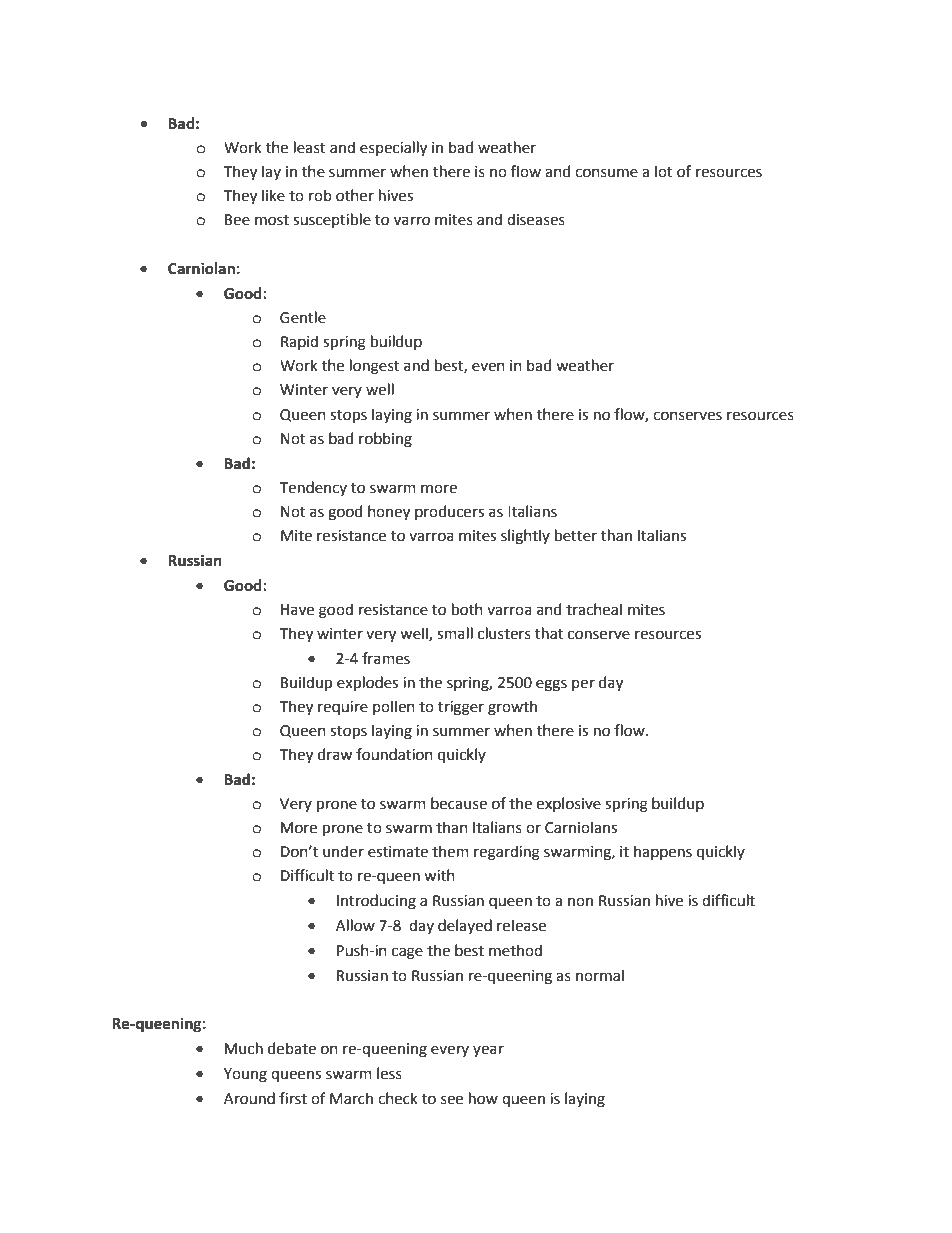 This document has width=952, height=1233. Describe the element at coordinates (606, 173) in the document. I see `consume` at that location.
